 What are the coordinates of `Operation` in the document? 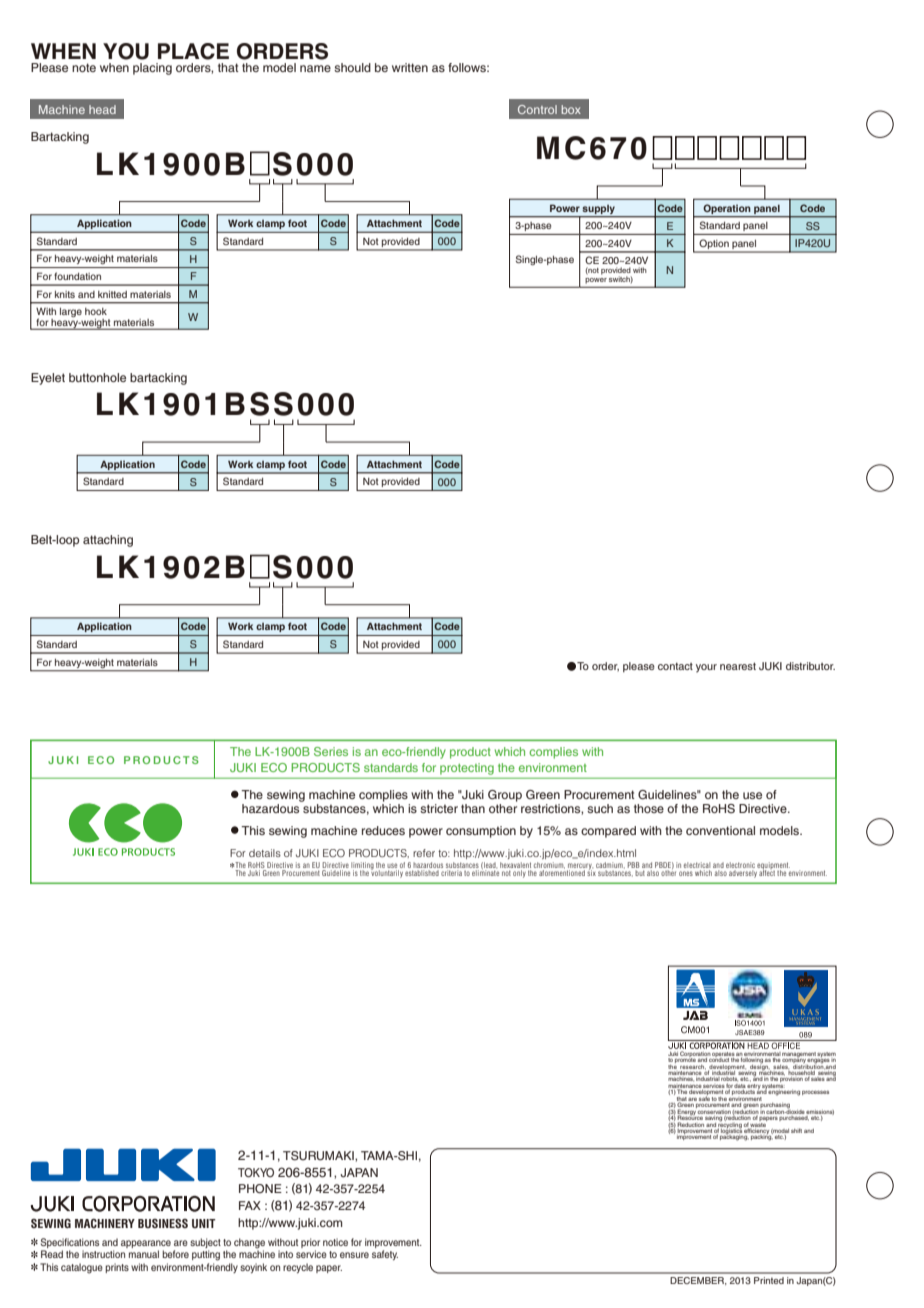 It's located at (727, 209).
